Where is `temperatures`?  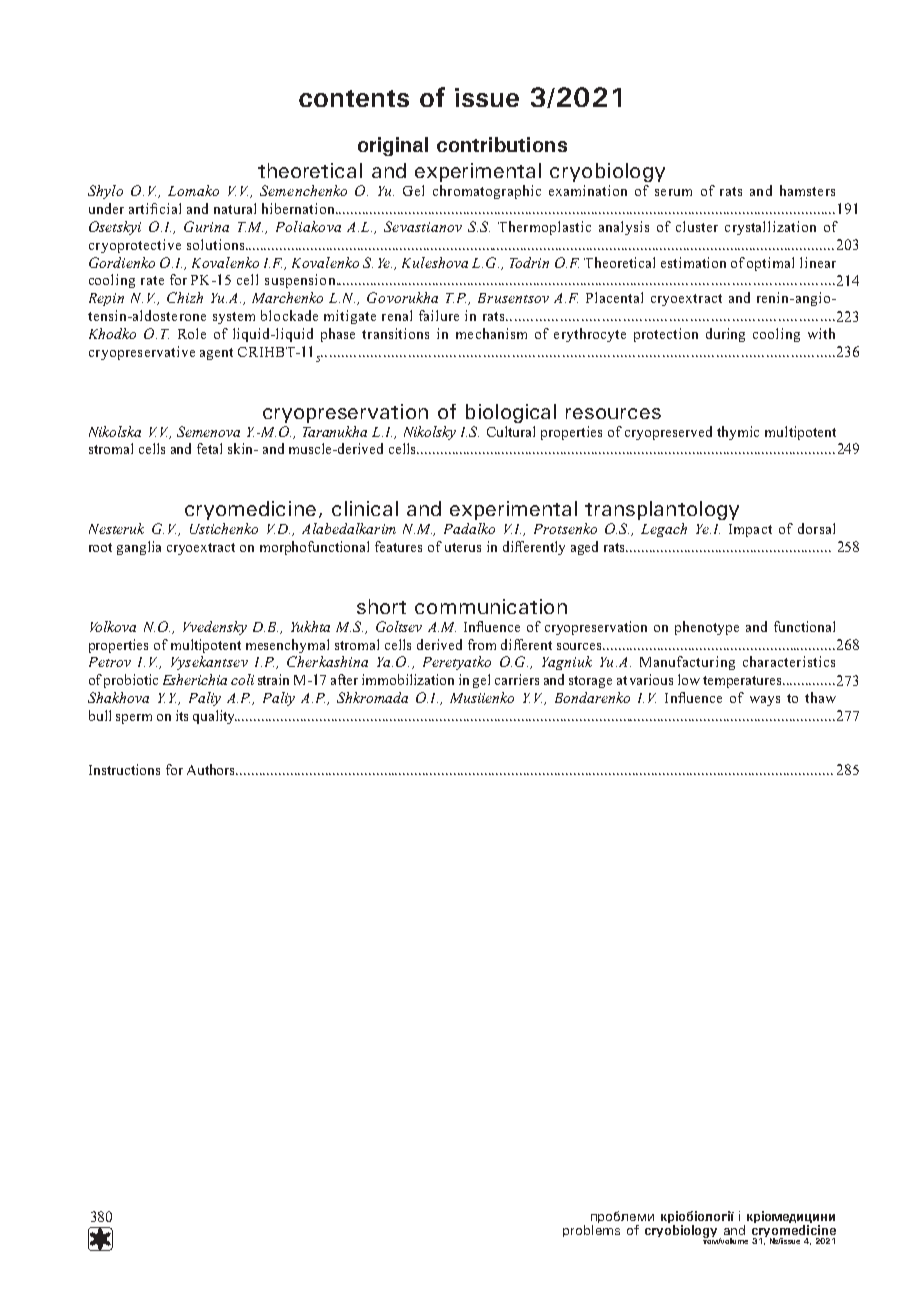 temperatures is located at coordinates (744, 682).
